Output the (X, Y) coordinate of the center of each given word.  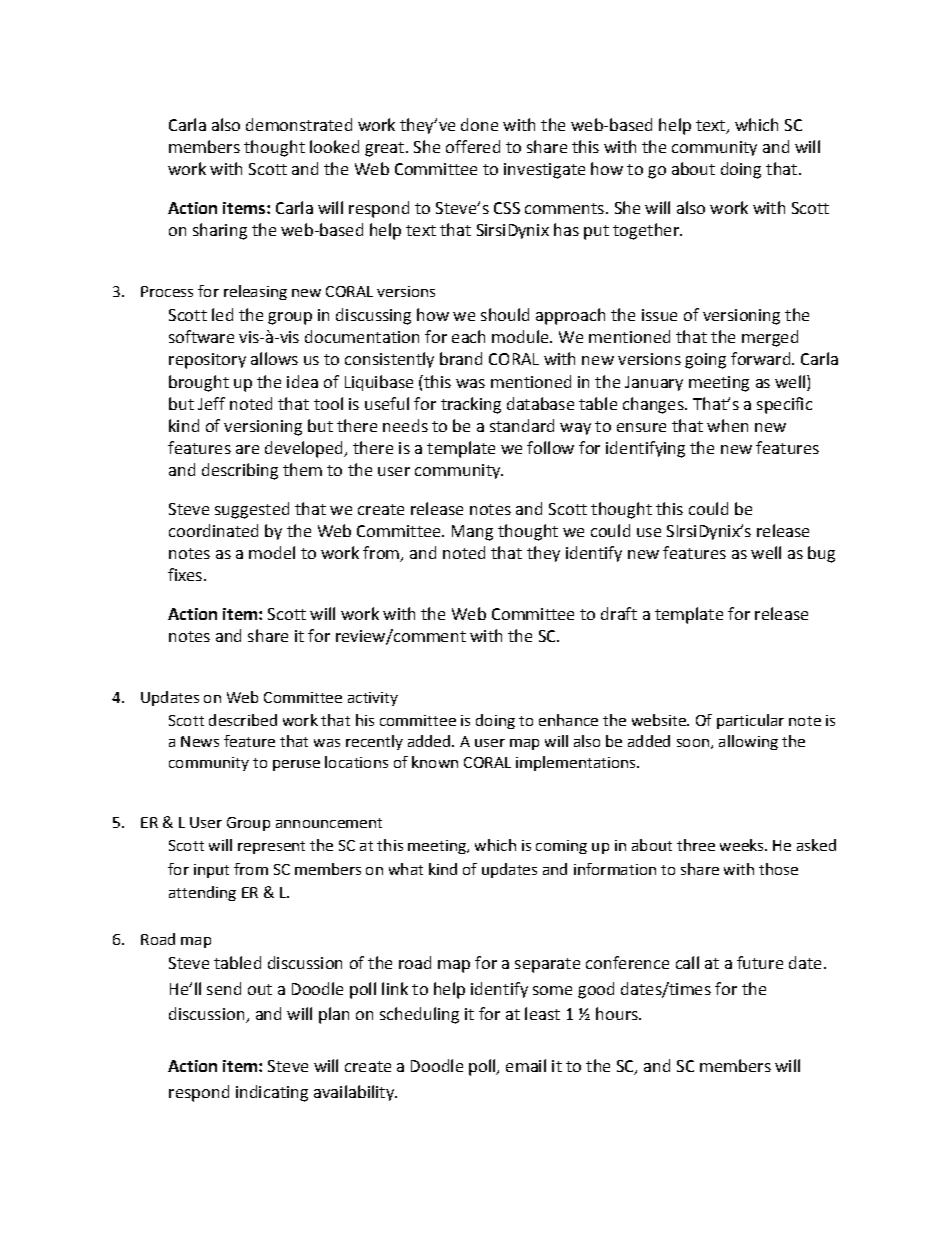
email (526, 1065)
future (760, 962)
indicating (272, 1093)
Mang (472, 533)
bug (821, 554)
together (647, 231)
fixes (185, 574)
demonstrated (299, 124)
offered (473, 146)
